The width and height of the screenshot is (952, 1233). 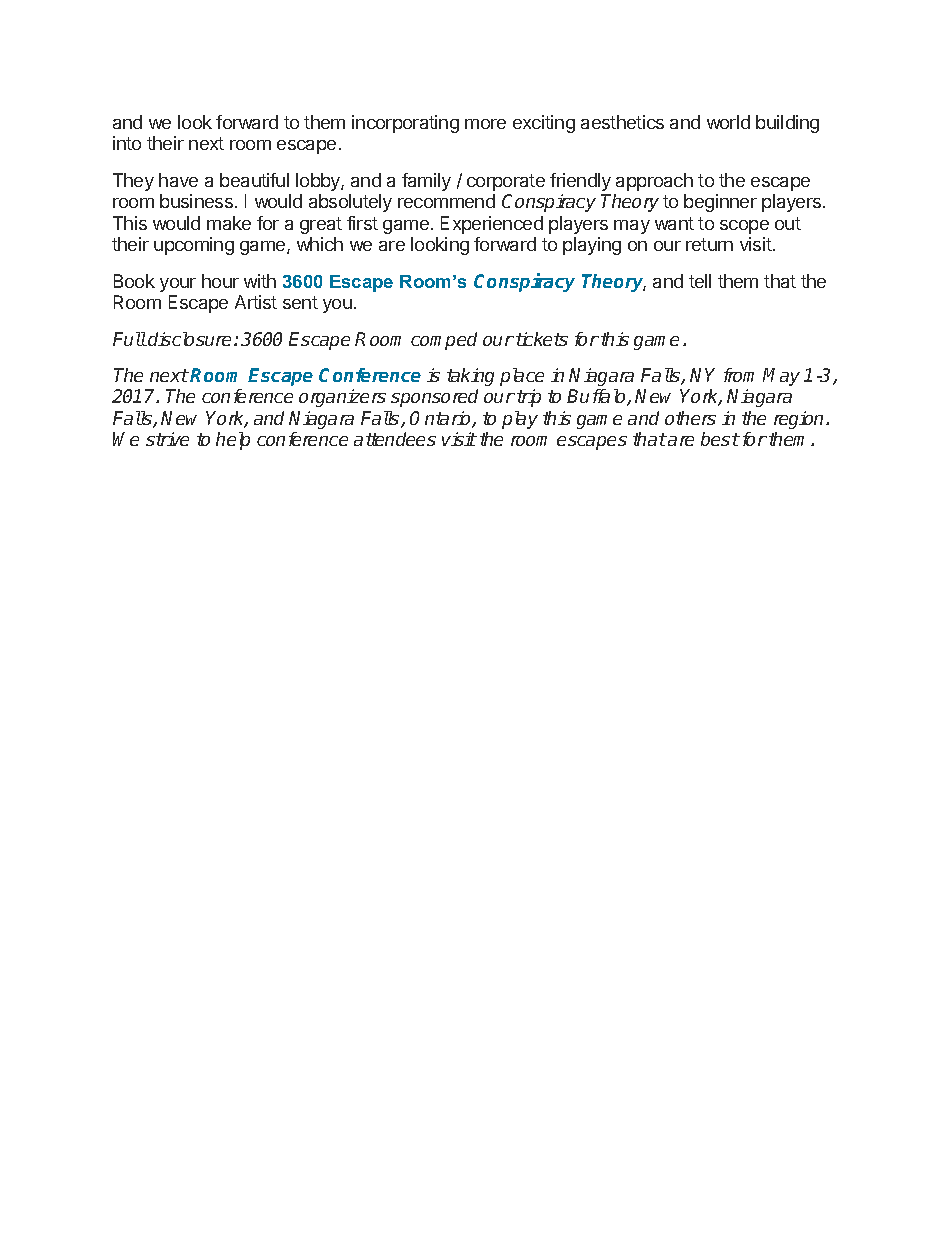 I want to click on hour, so click(x=220, y=281).
